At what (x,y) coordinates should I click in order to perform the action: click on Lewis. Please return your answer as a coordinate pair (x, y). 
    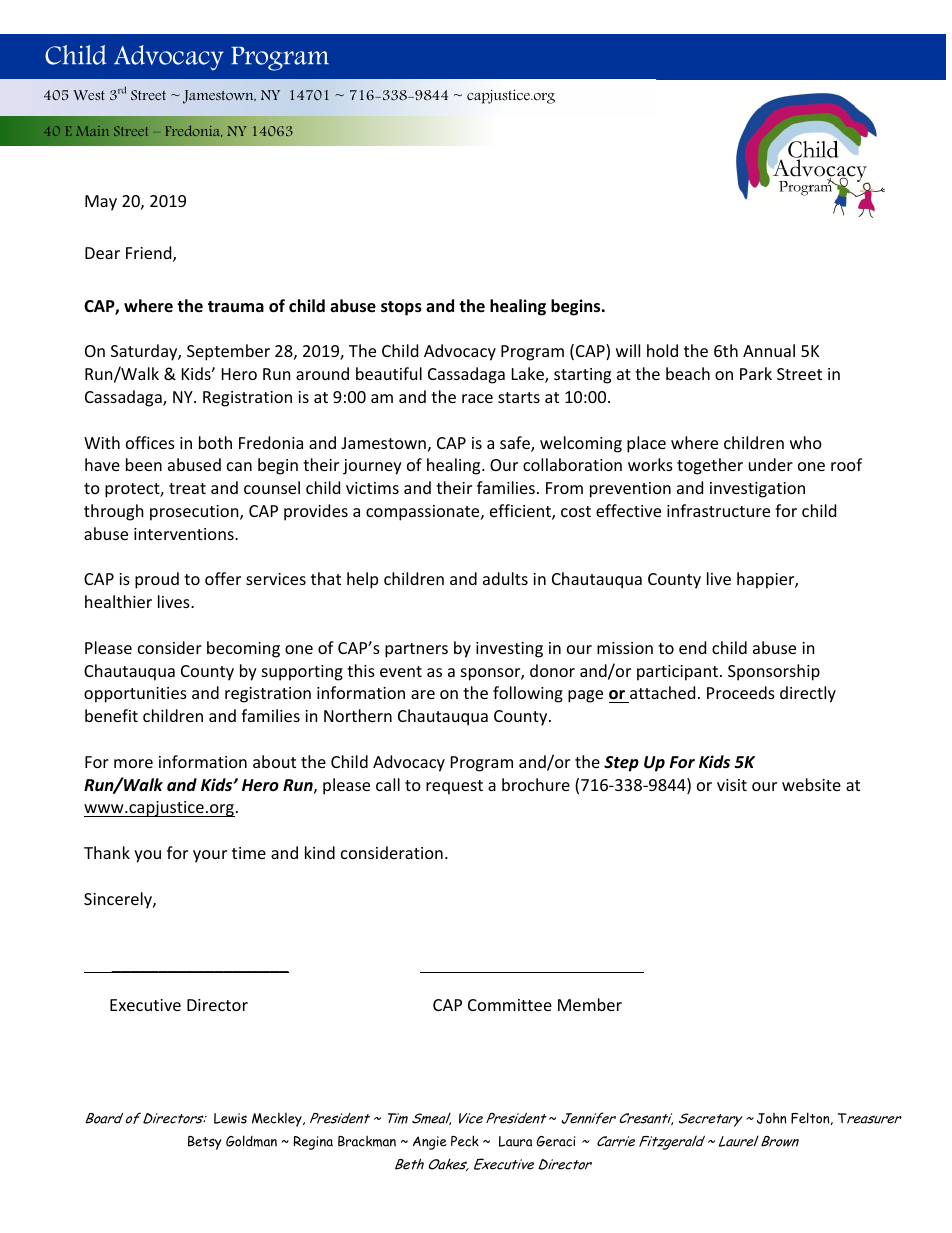
    Looking at the image, I should click on (230, 1118).
